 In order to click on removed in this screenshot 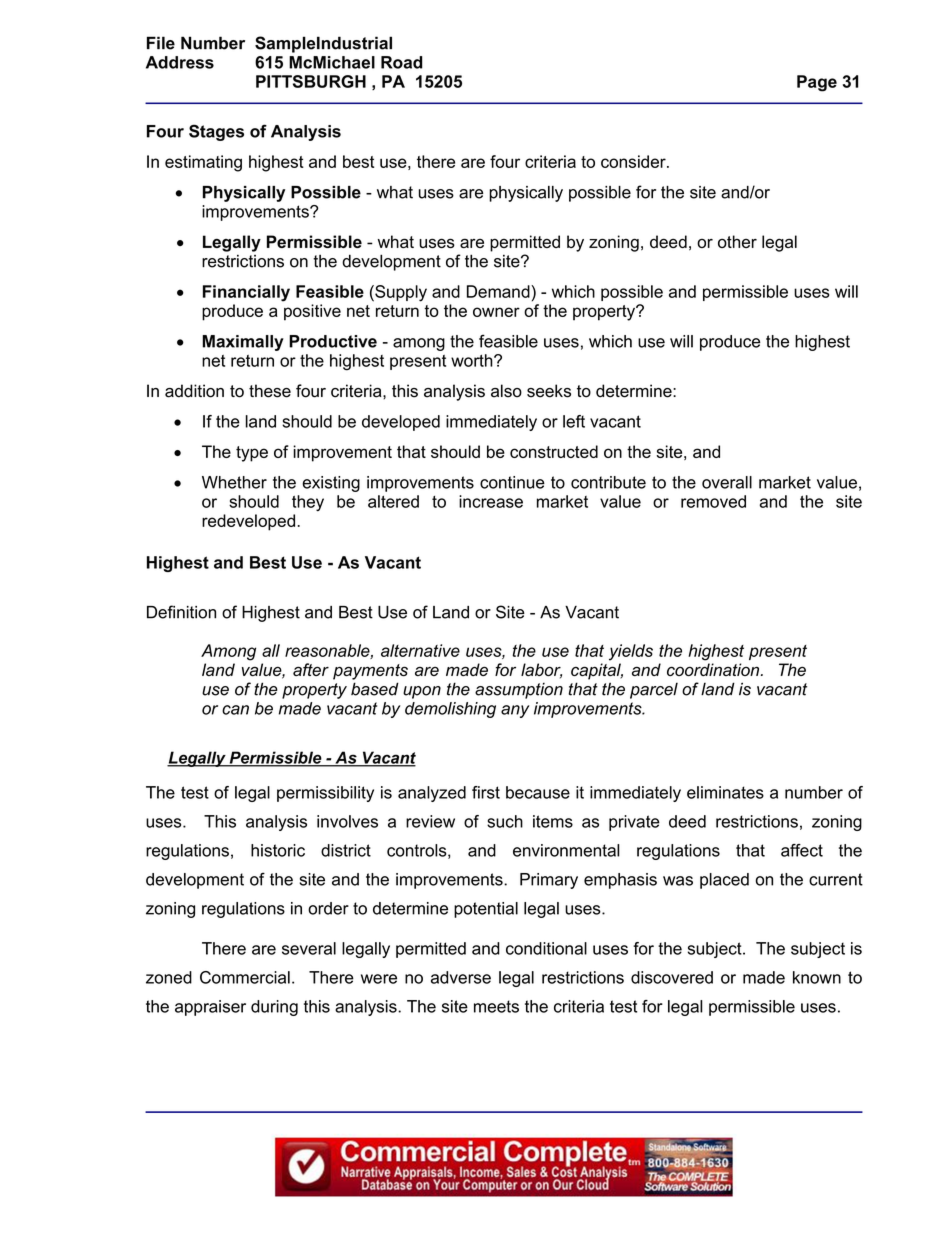, I will do `click(713, 501)`.
